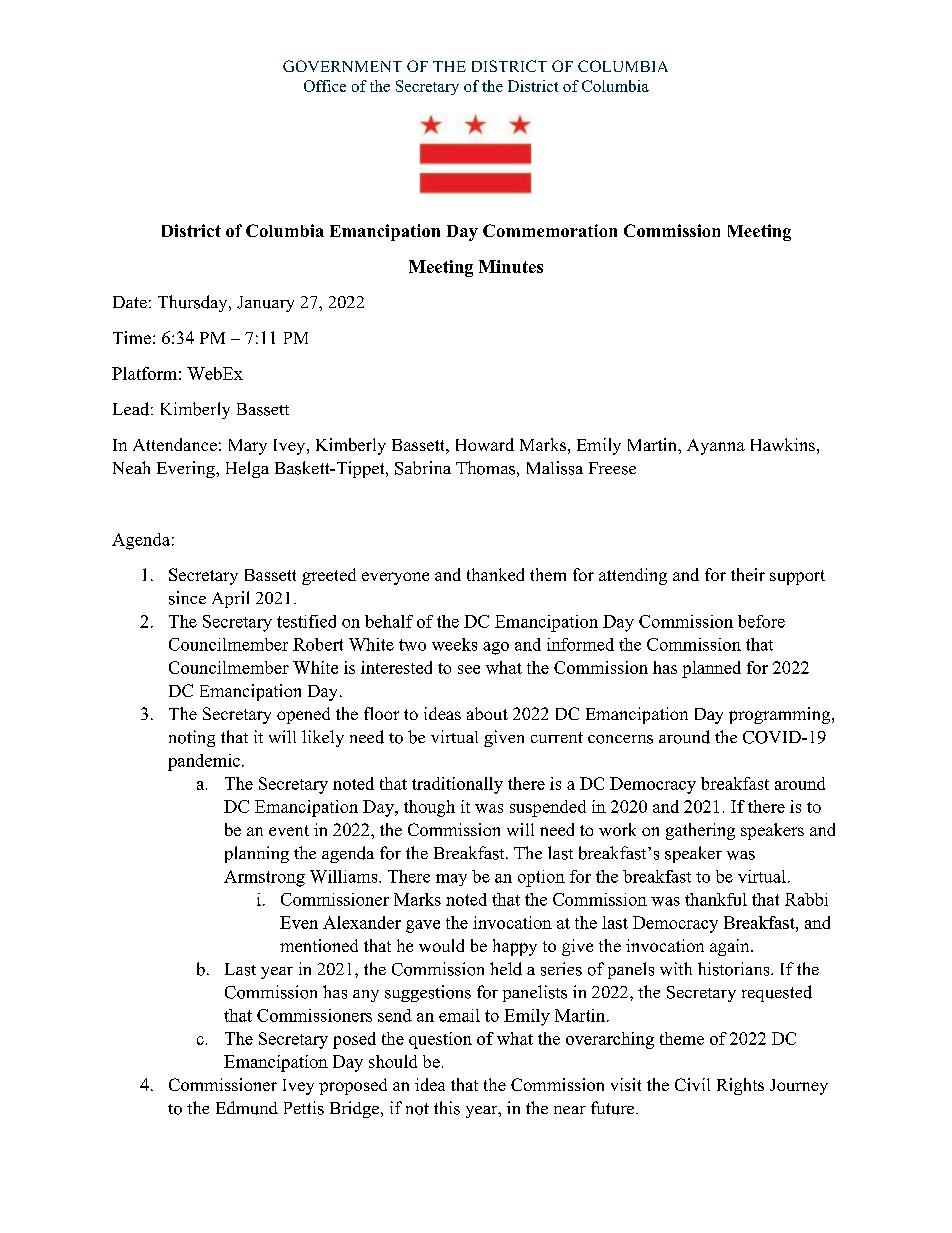 This page has width=952, height=1233. I want to click on their, so click(748, 574).
